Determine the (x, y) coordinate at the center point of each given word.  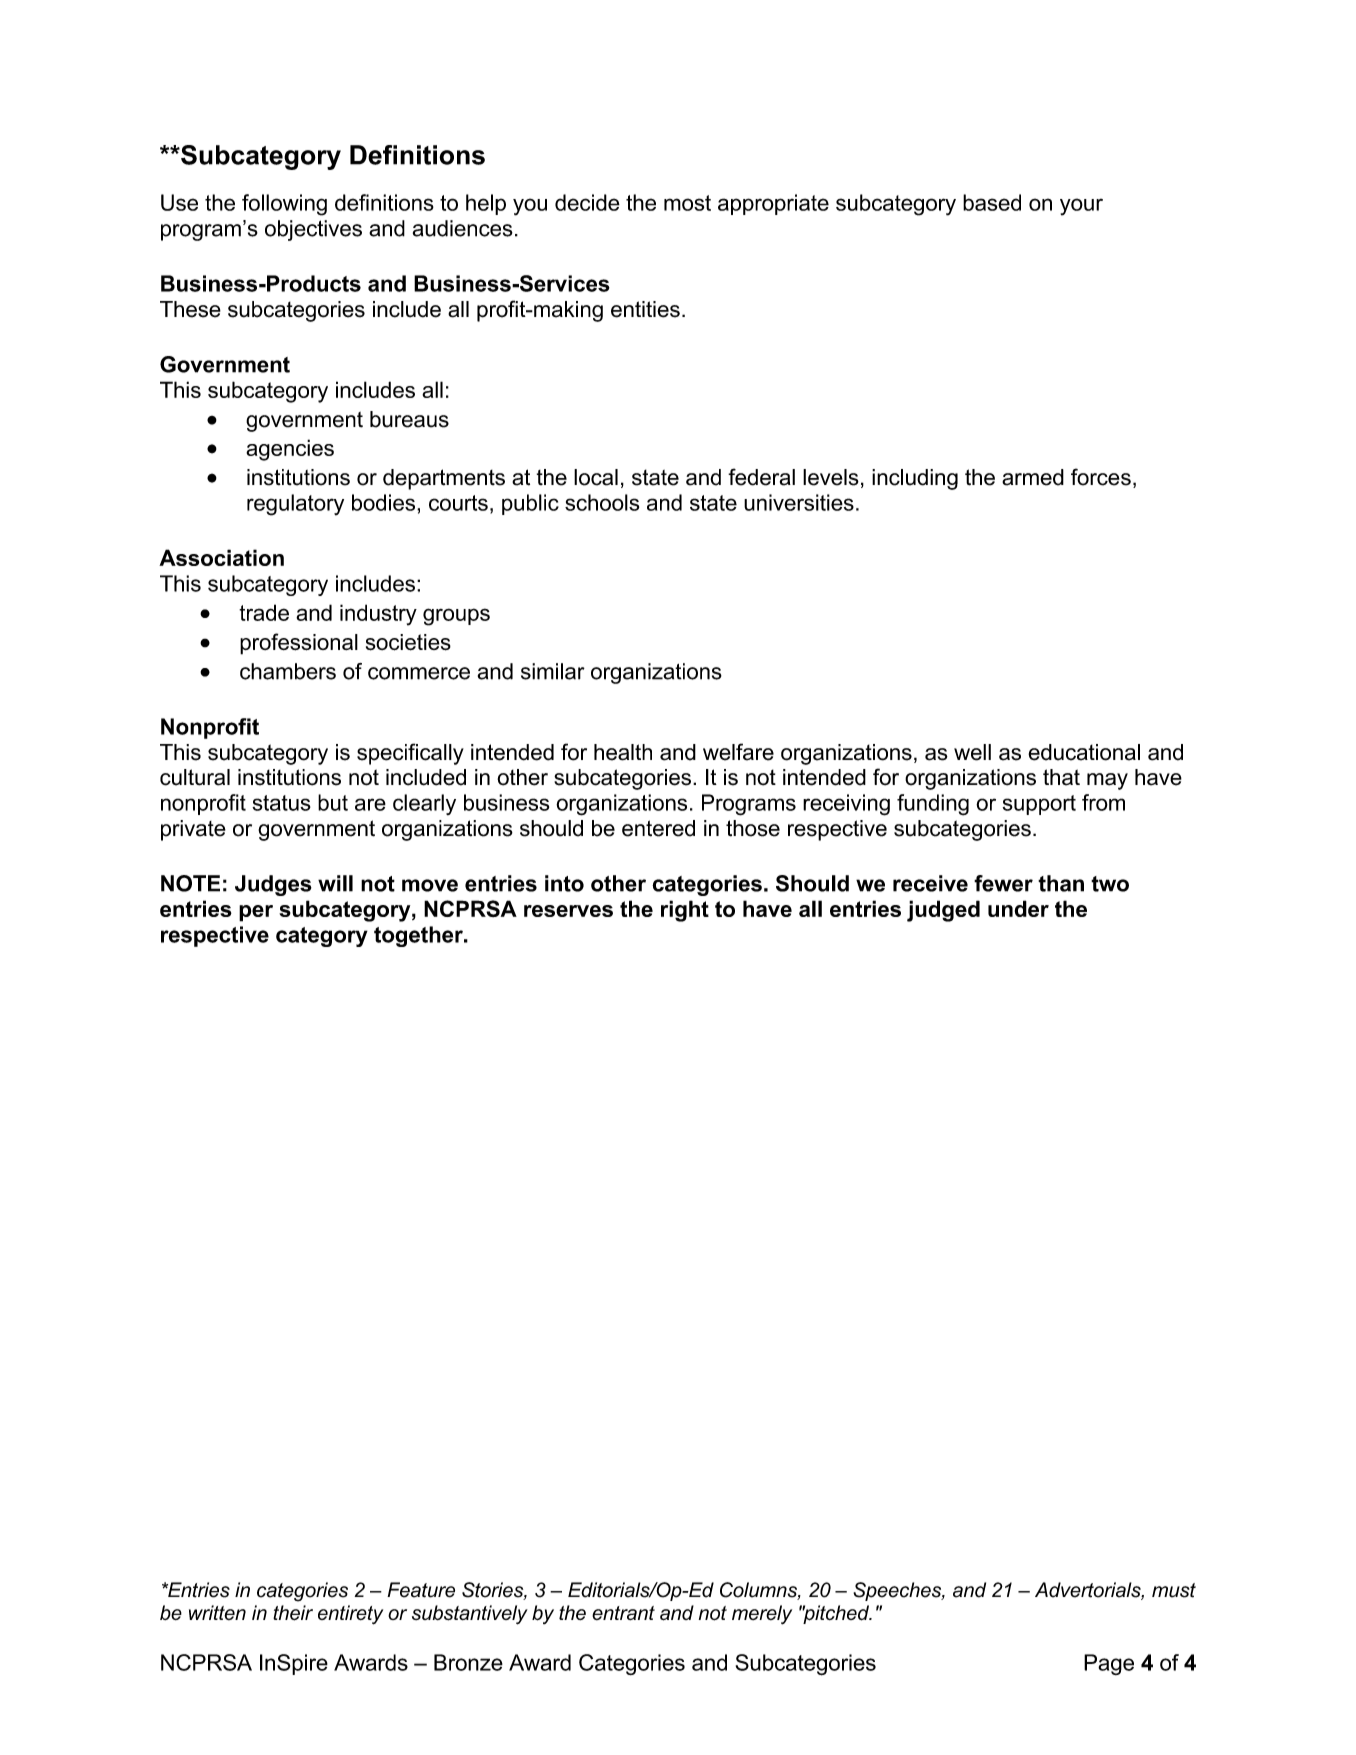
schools (602, 502)
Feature (421, 1590)
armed (1033, 477)
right (685, 911)
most (687, 203)
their (293, 1613)
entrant (623, 1613)
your (1081, 207)
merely (762, 1615)
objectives (313, 230)
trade (264, 612)
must (1174, 1590)
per (256, 913)
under (1018, 908)
